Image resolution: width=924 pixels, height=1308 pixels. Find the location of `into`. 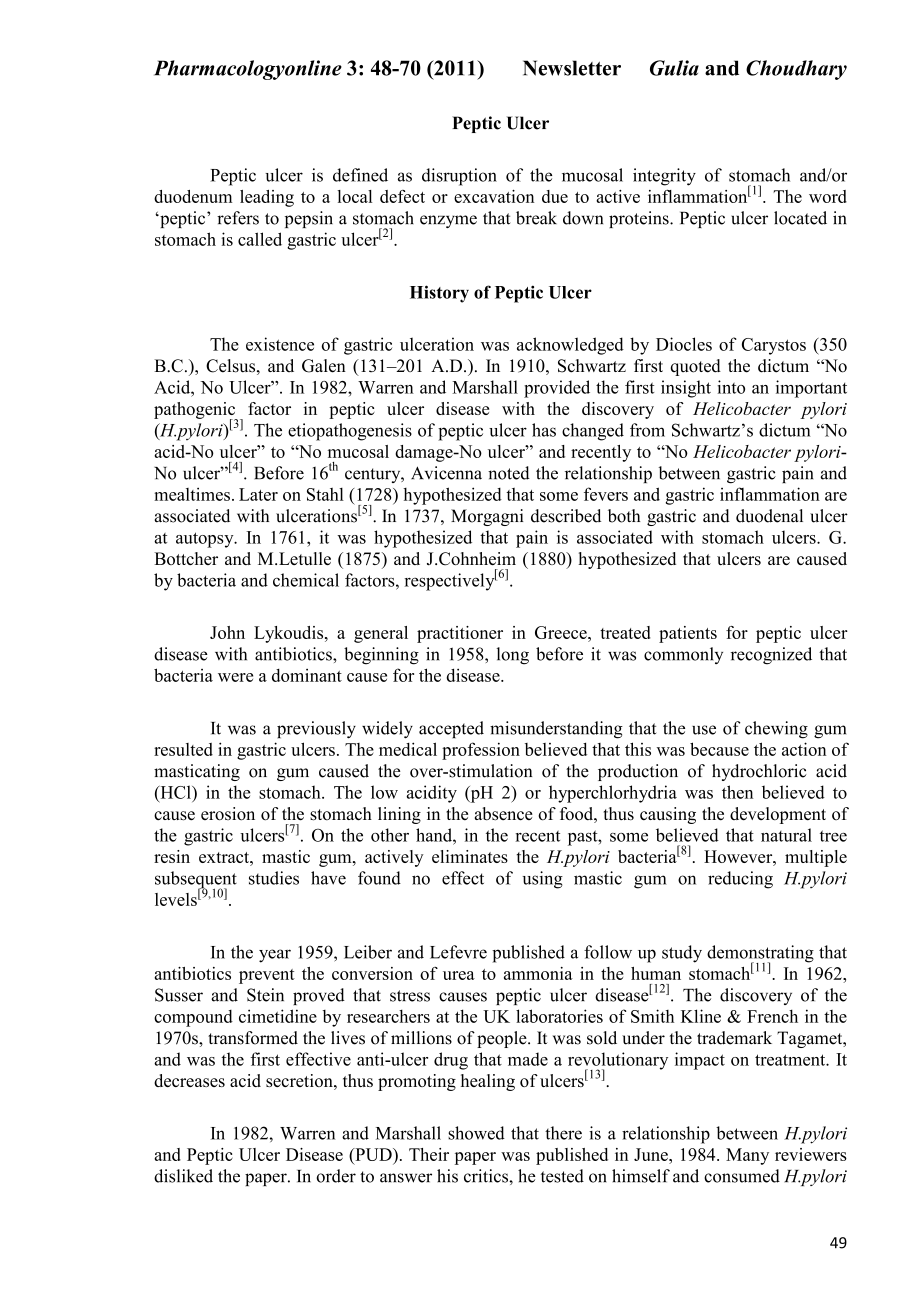

into is located at coordinates (731, 387).
